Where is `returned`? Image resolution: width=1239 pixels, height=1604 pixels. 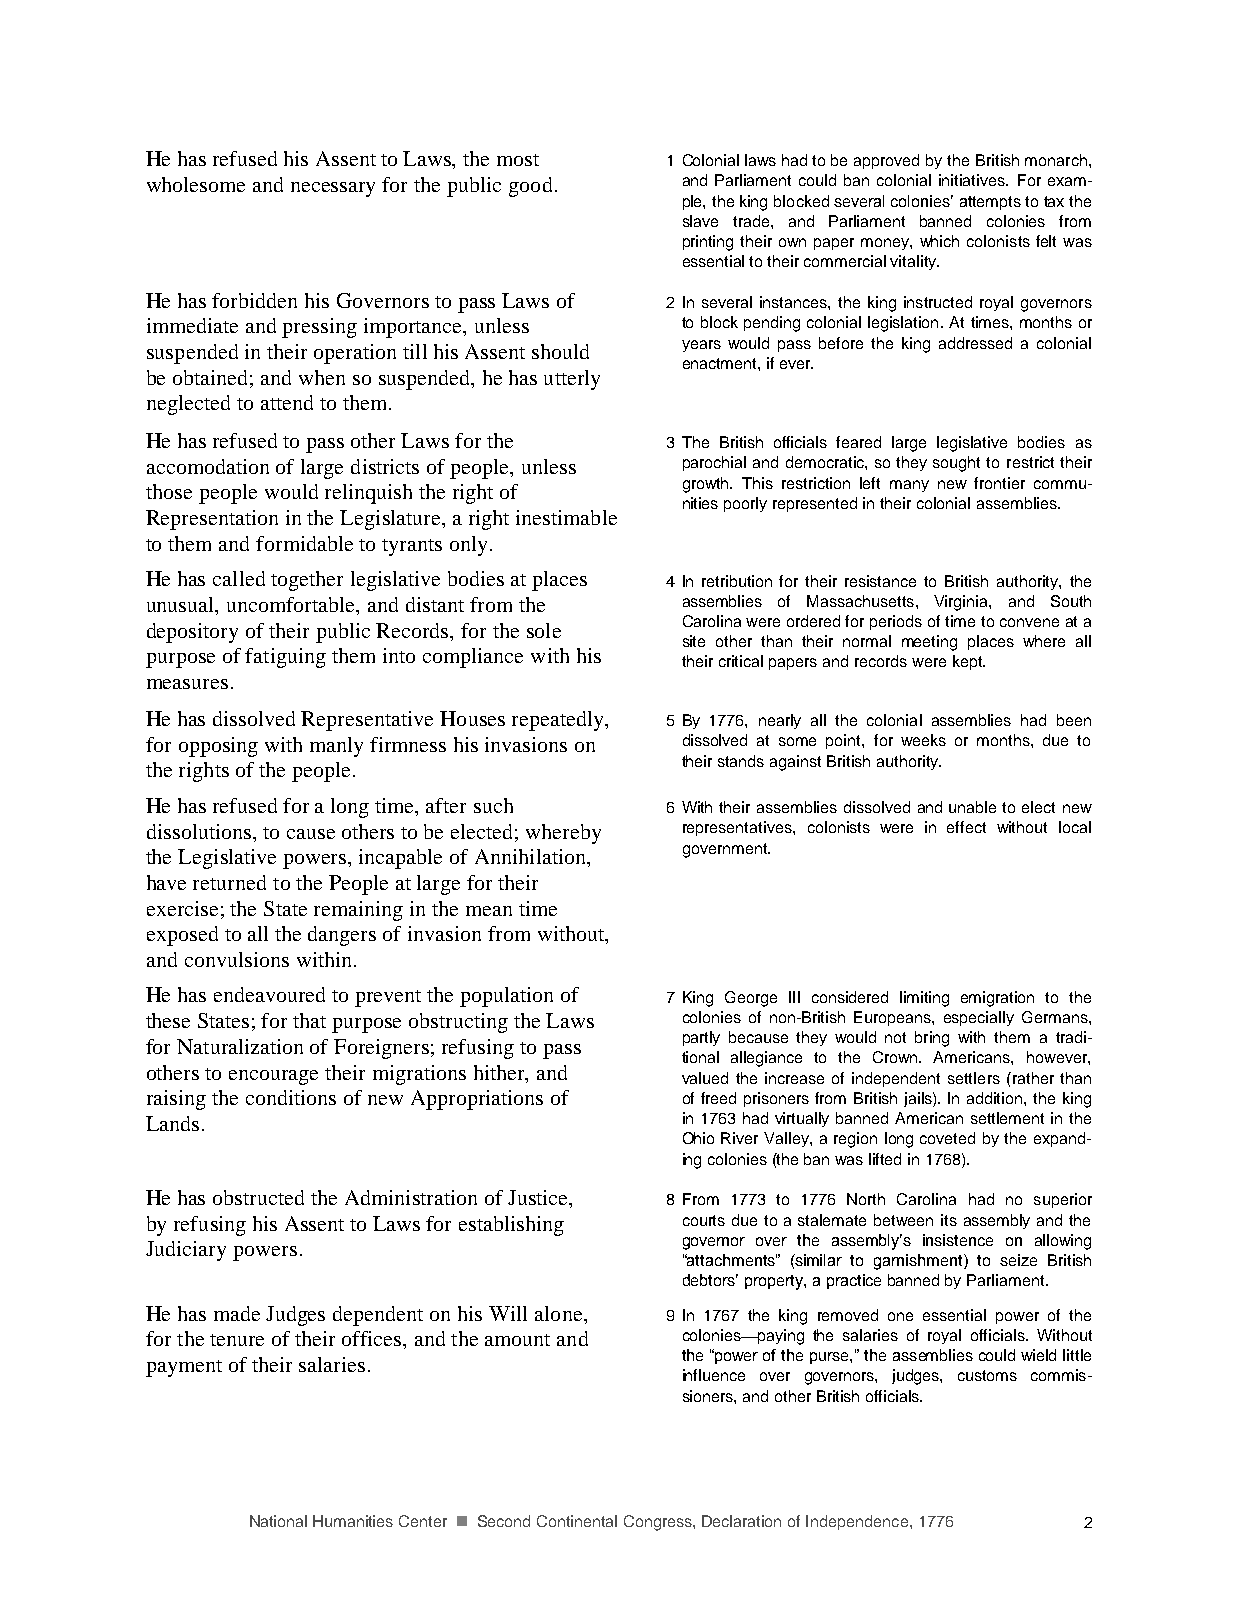
returned is located at coordinates (229, 882).
